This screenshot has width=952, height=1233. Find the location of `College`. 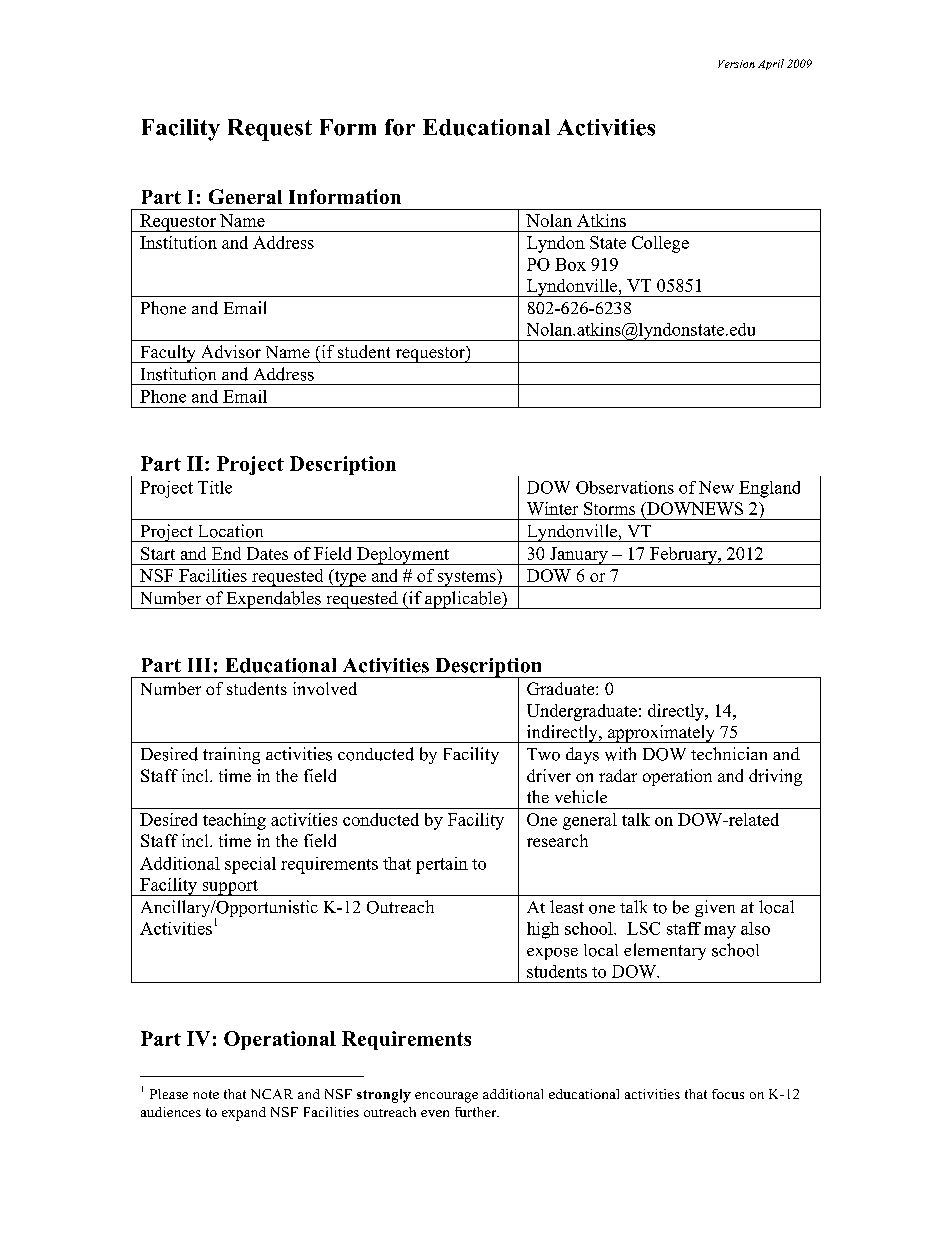

College is located at coordinates (660, 244).
